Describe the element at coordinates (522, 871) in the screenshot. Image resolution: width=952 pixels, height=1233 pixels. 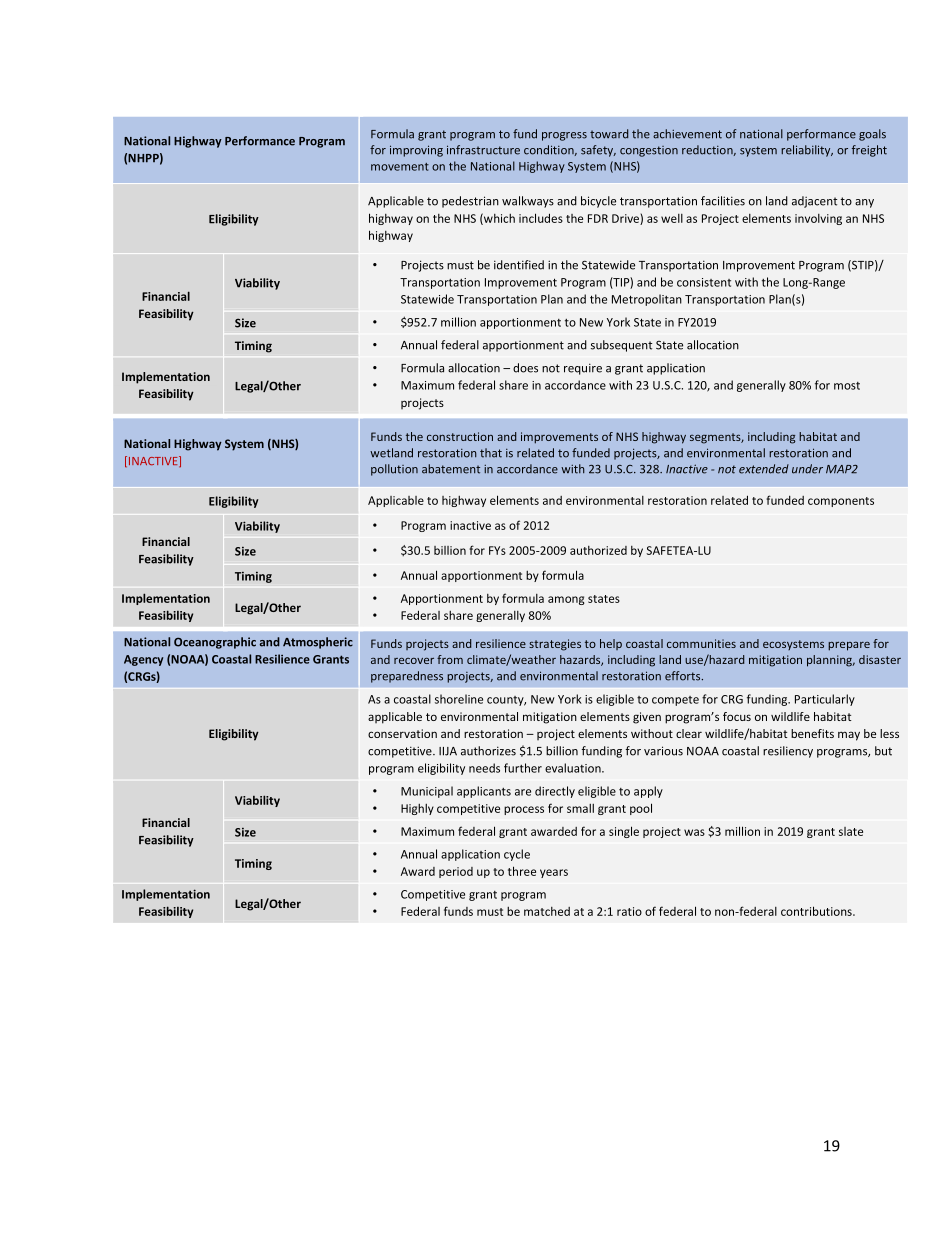
I see `three` at that location.
